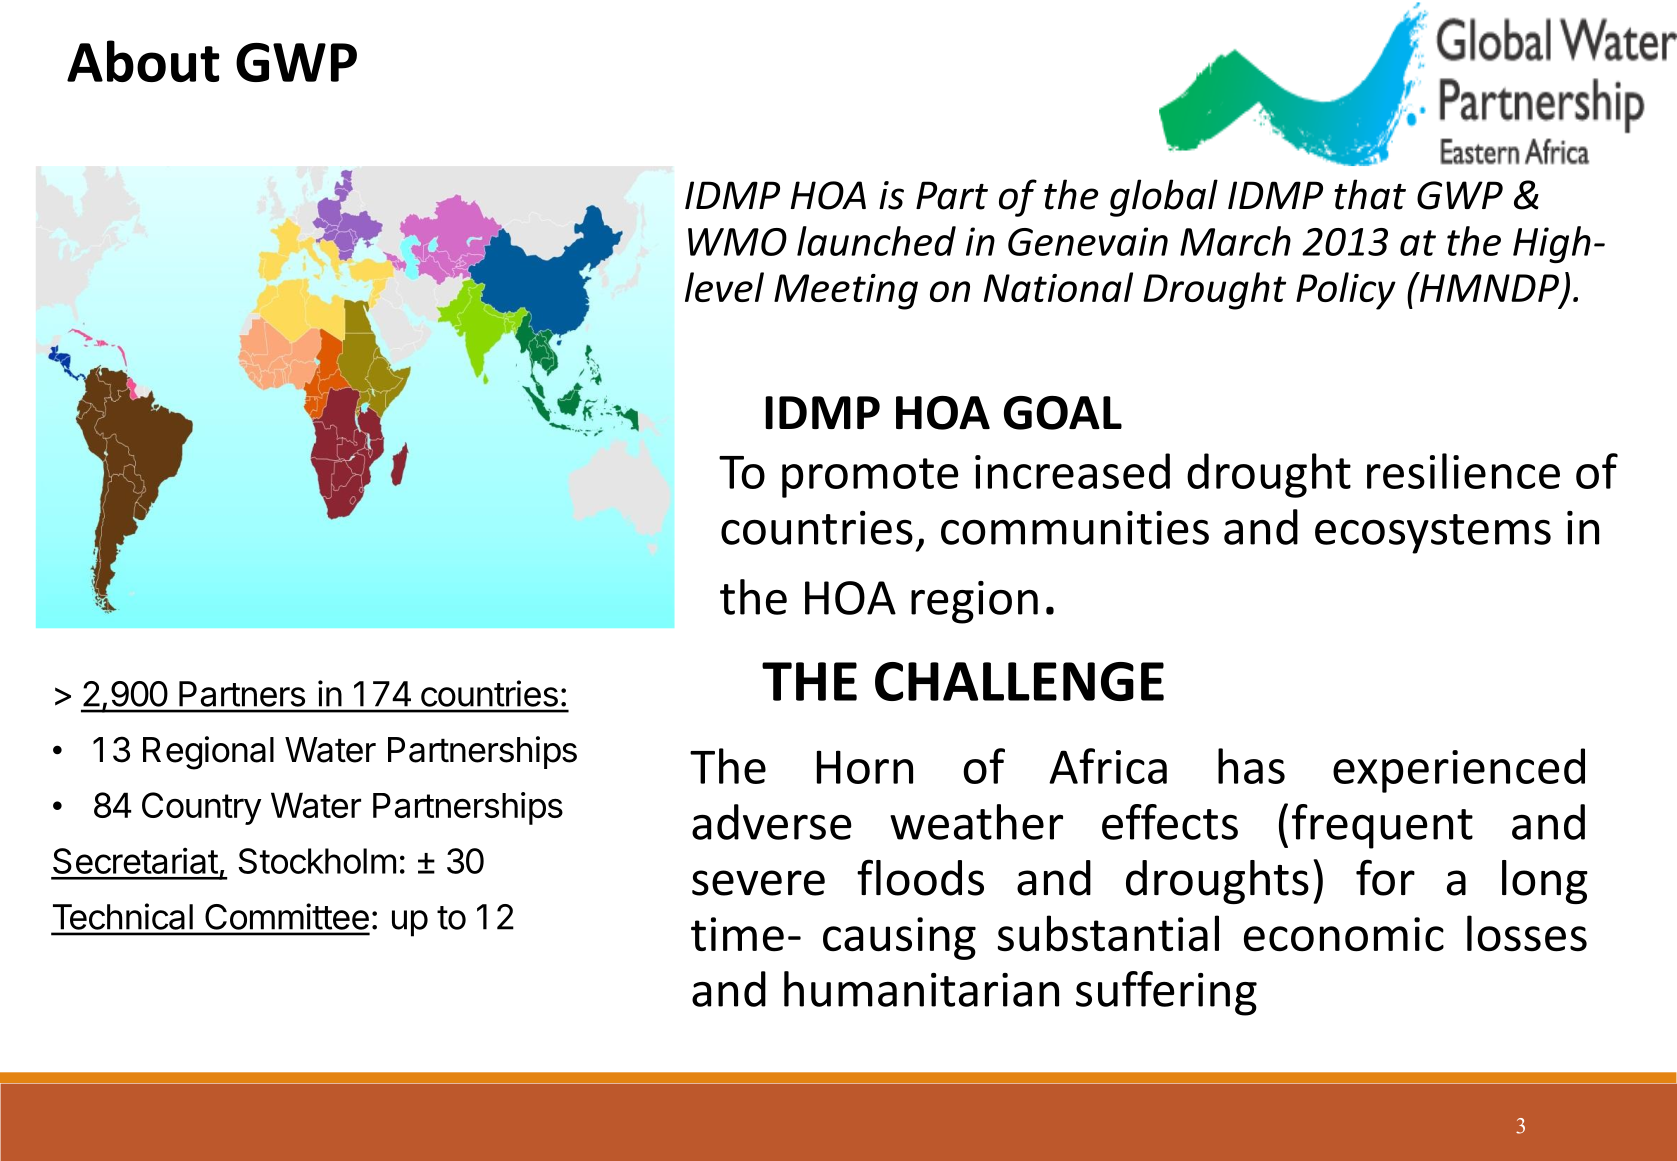 Image resolution: width=1677 pixels, height=1161 pixels. What do you see at coordinates (1063, 413) in the document?
I see `GOAL` at bounding box center [1063, 413].
